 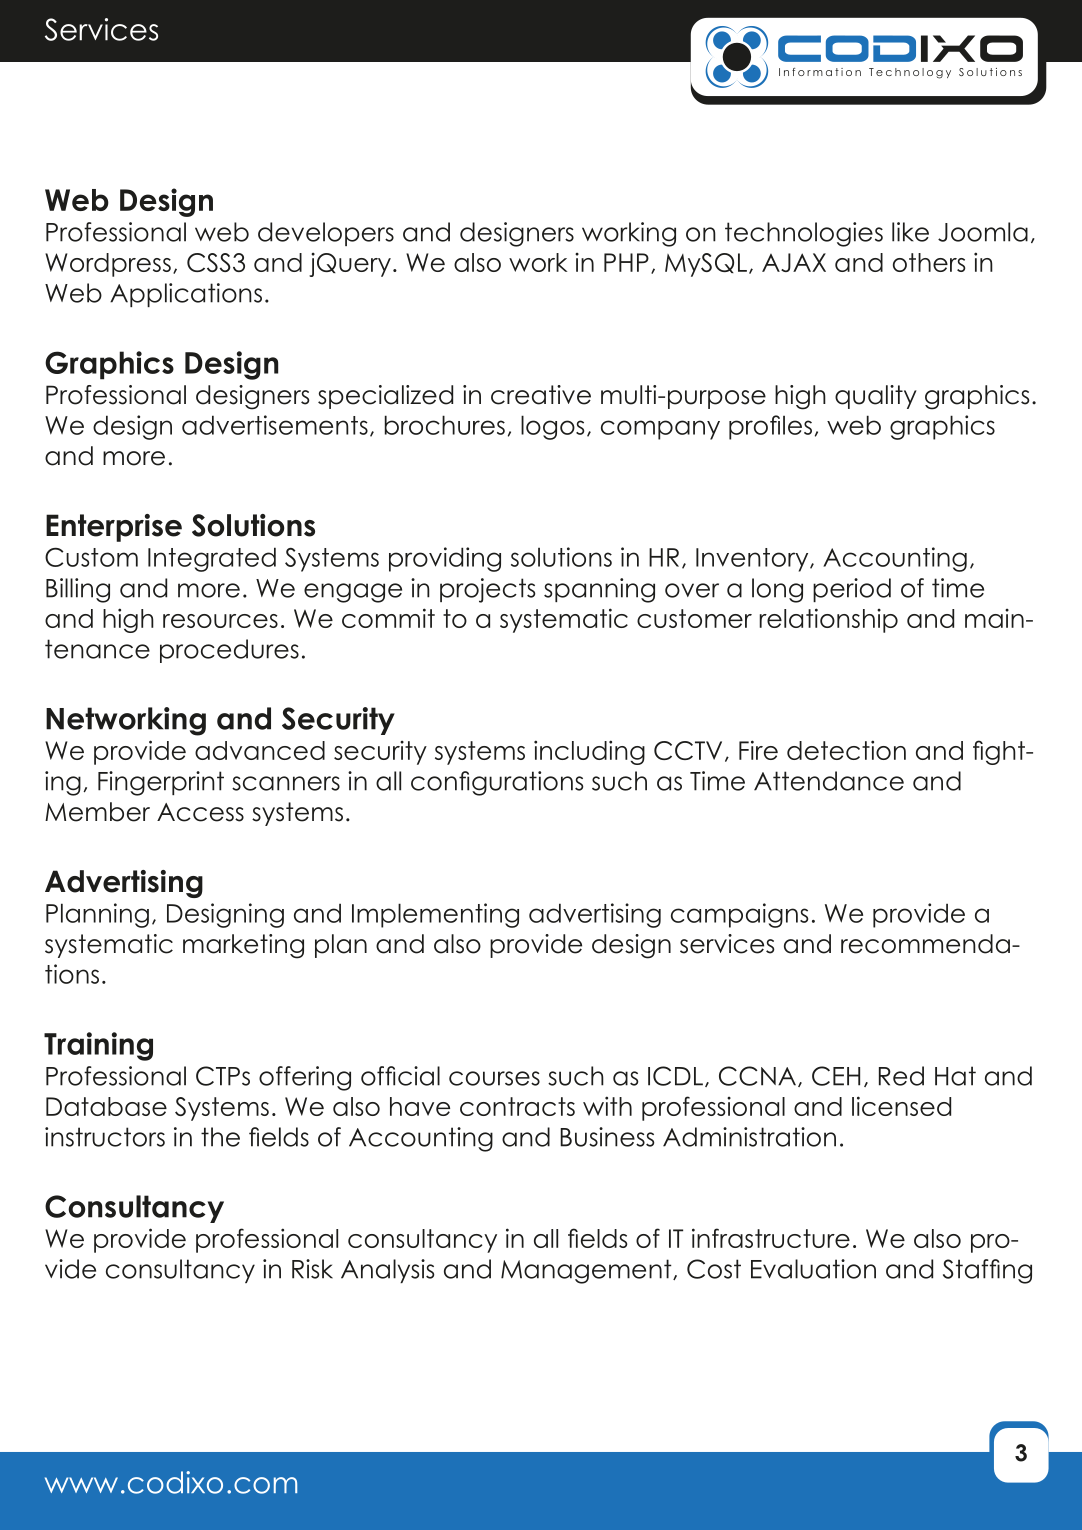 I want to click on Wordpress, so click(x=108, y=265).
